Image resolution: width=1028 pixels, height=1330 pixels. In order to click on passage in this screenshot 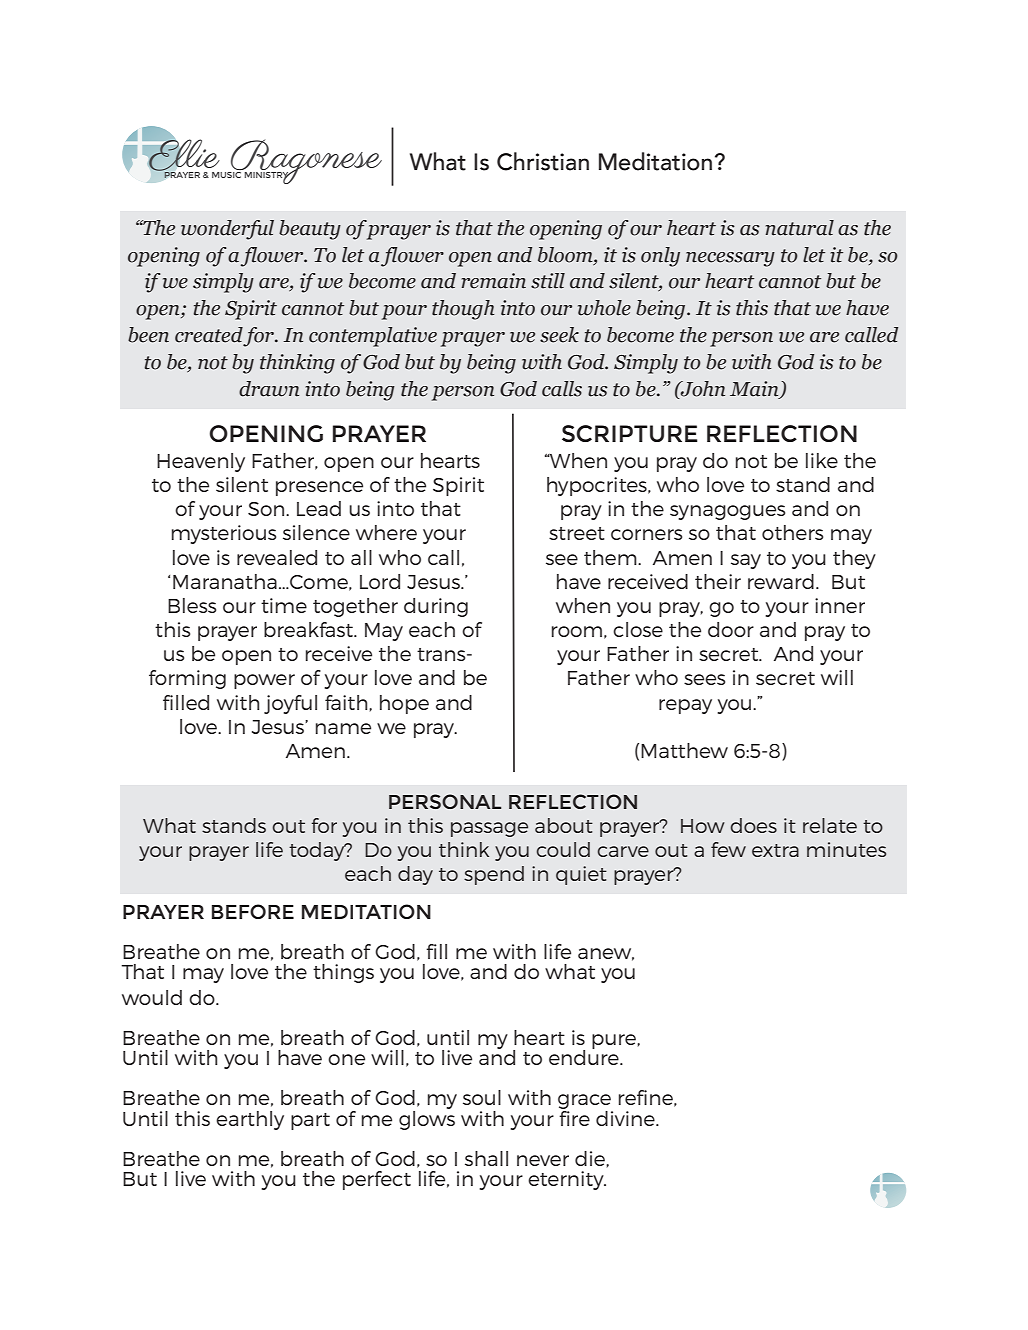, I will do `click(489, 829)`.
